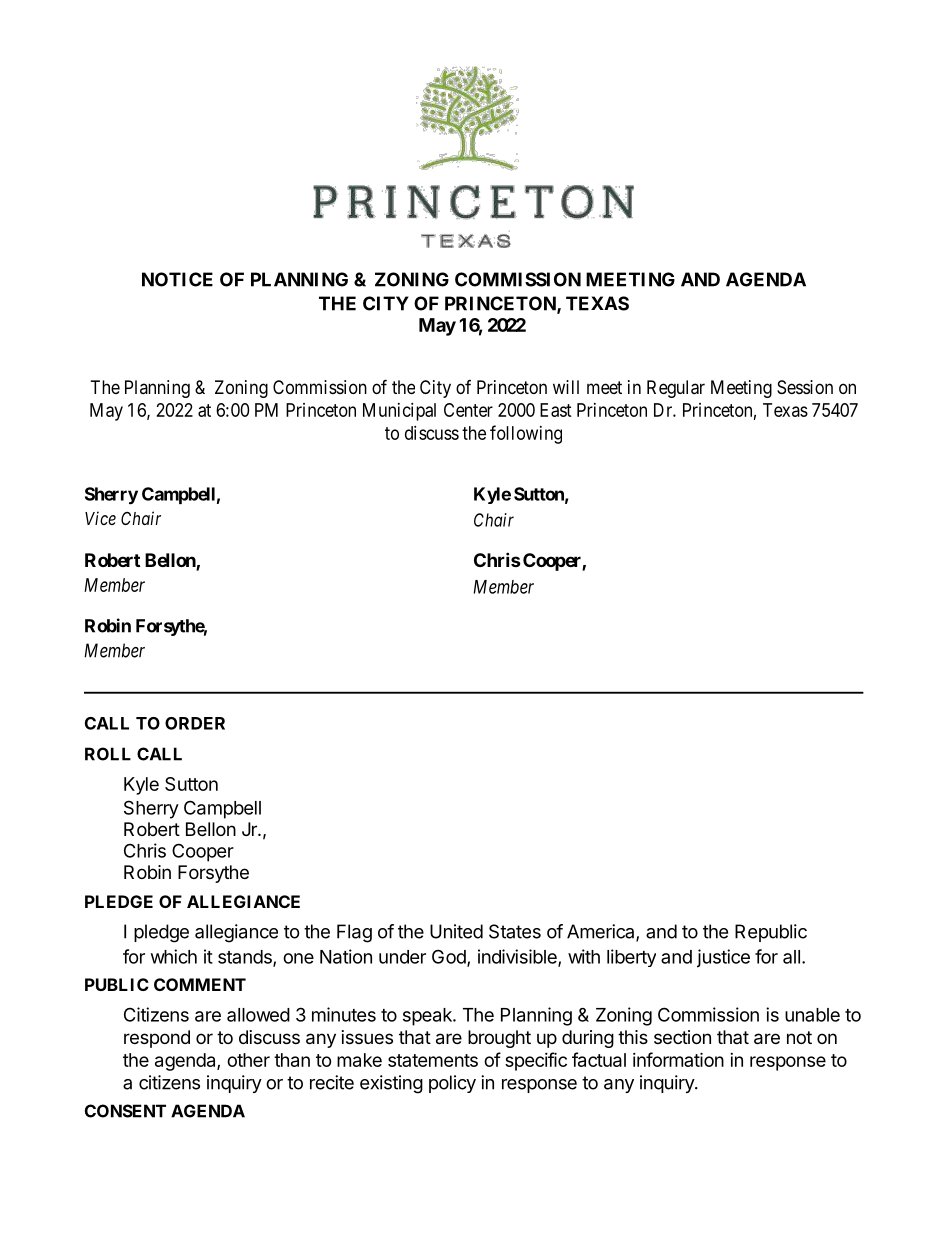  I want to click on NOTICE, so click(177, 279).
